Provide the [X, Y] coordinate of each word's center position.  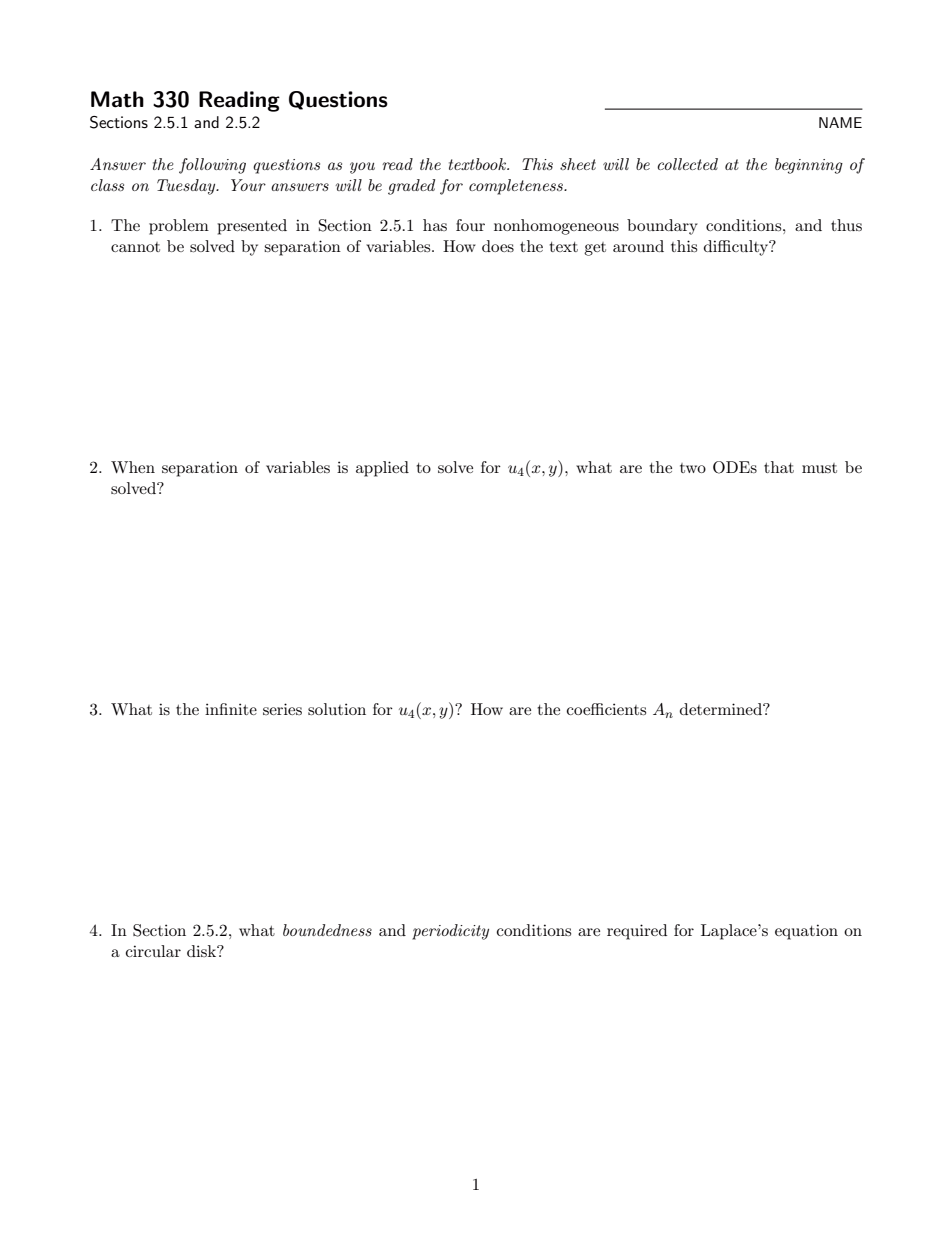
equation [806, 932]
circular [153, 951]
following [212, 166]
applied [382, 469]
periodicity [450, 932]
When [133, 467]
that [779, 467]
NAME [840, 122]
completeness [517, 187]
